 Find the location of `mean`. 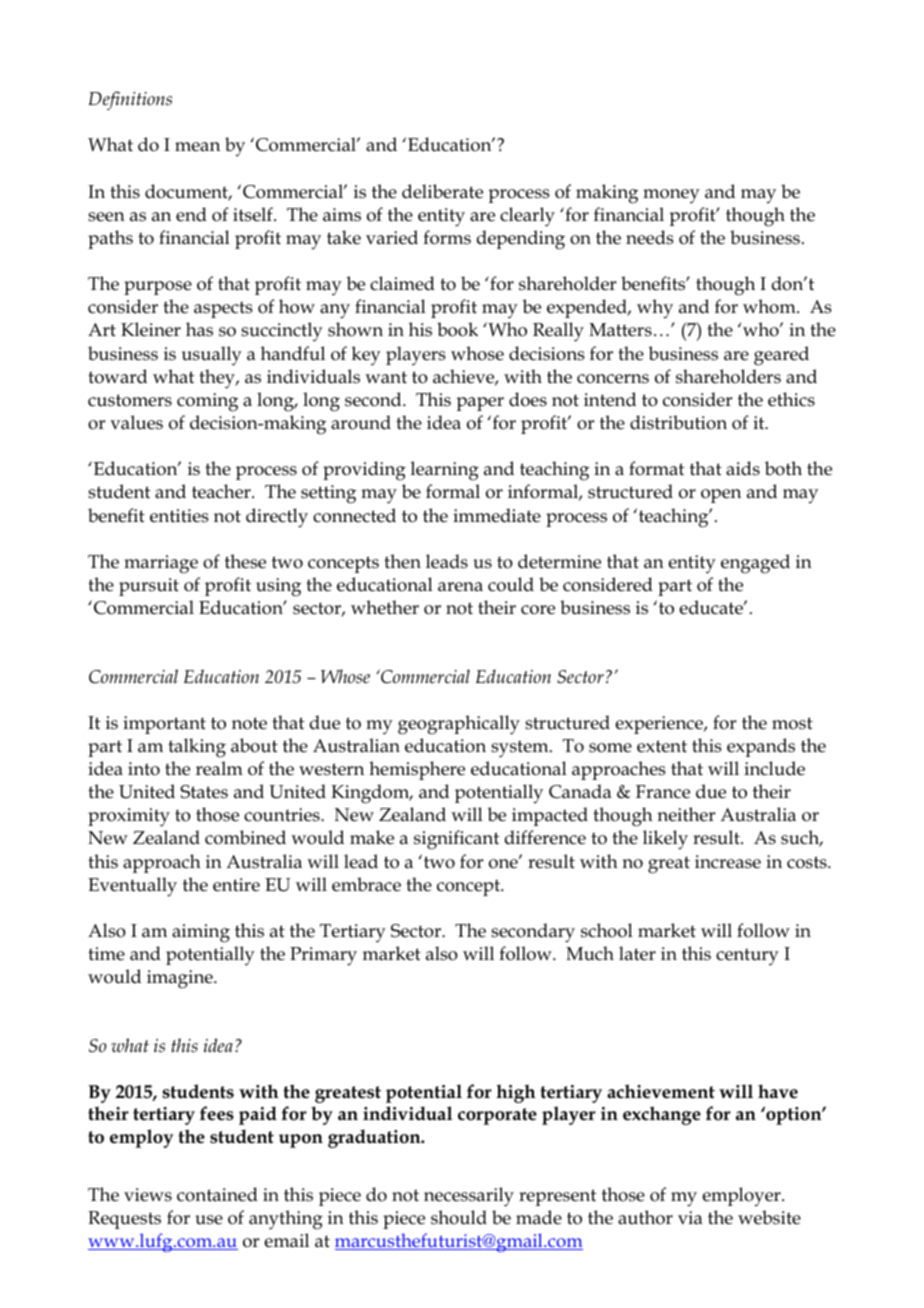

mean is located at coordinates (197, 147).
